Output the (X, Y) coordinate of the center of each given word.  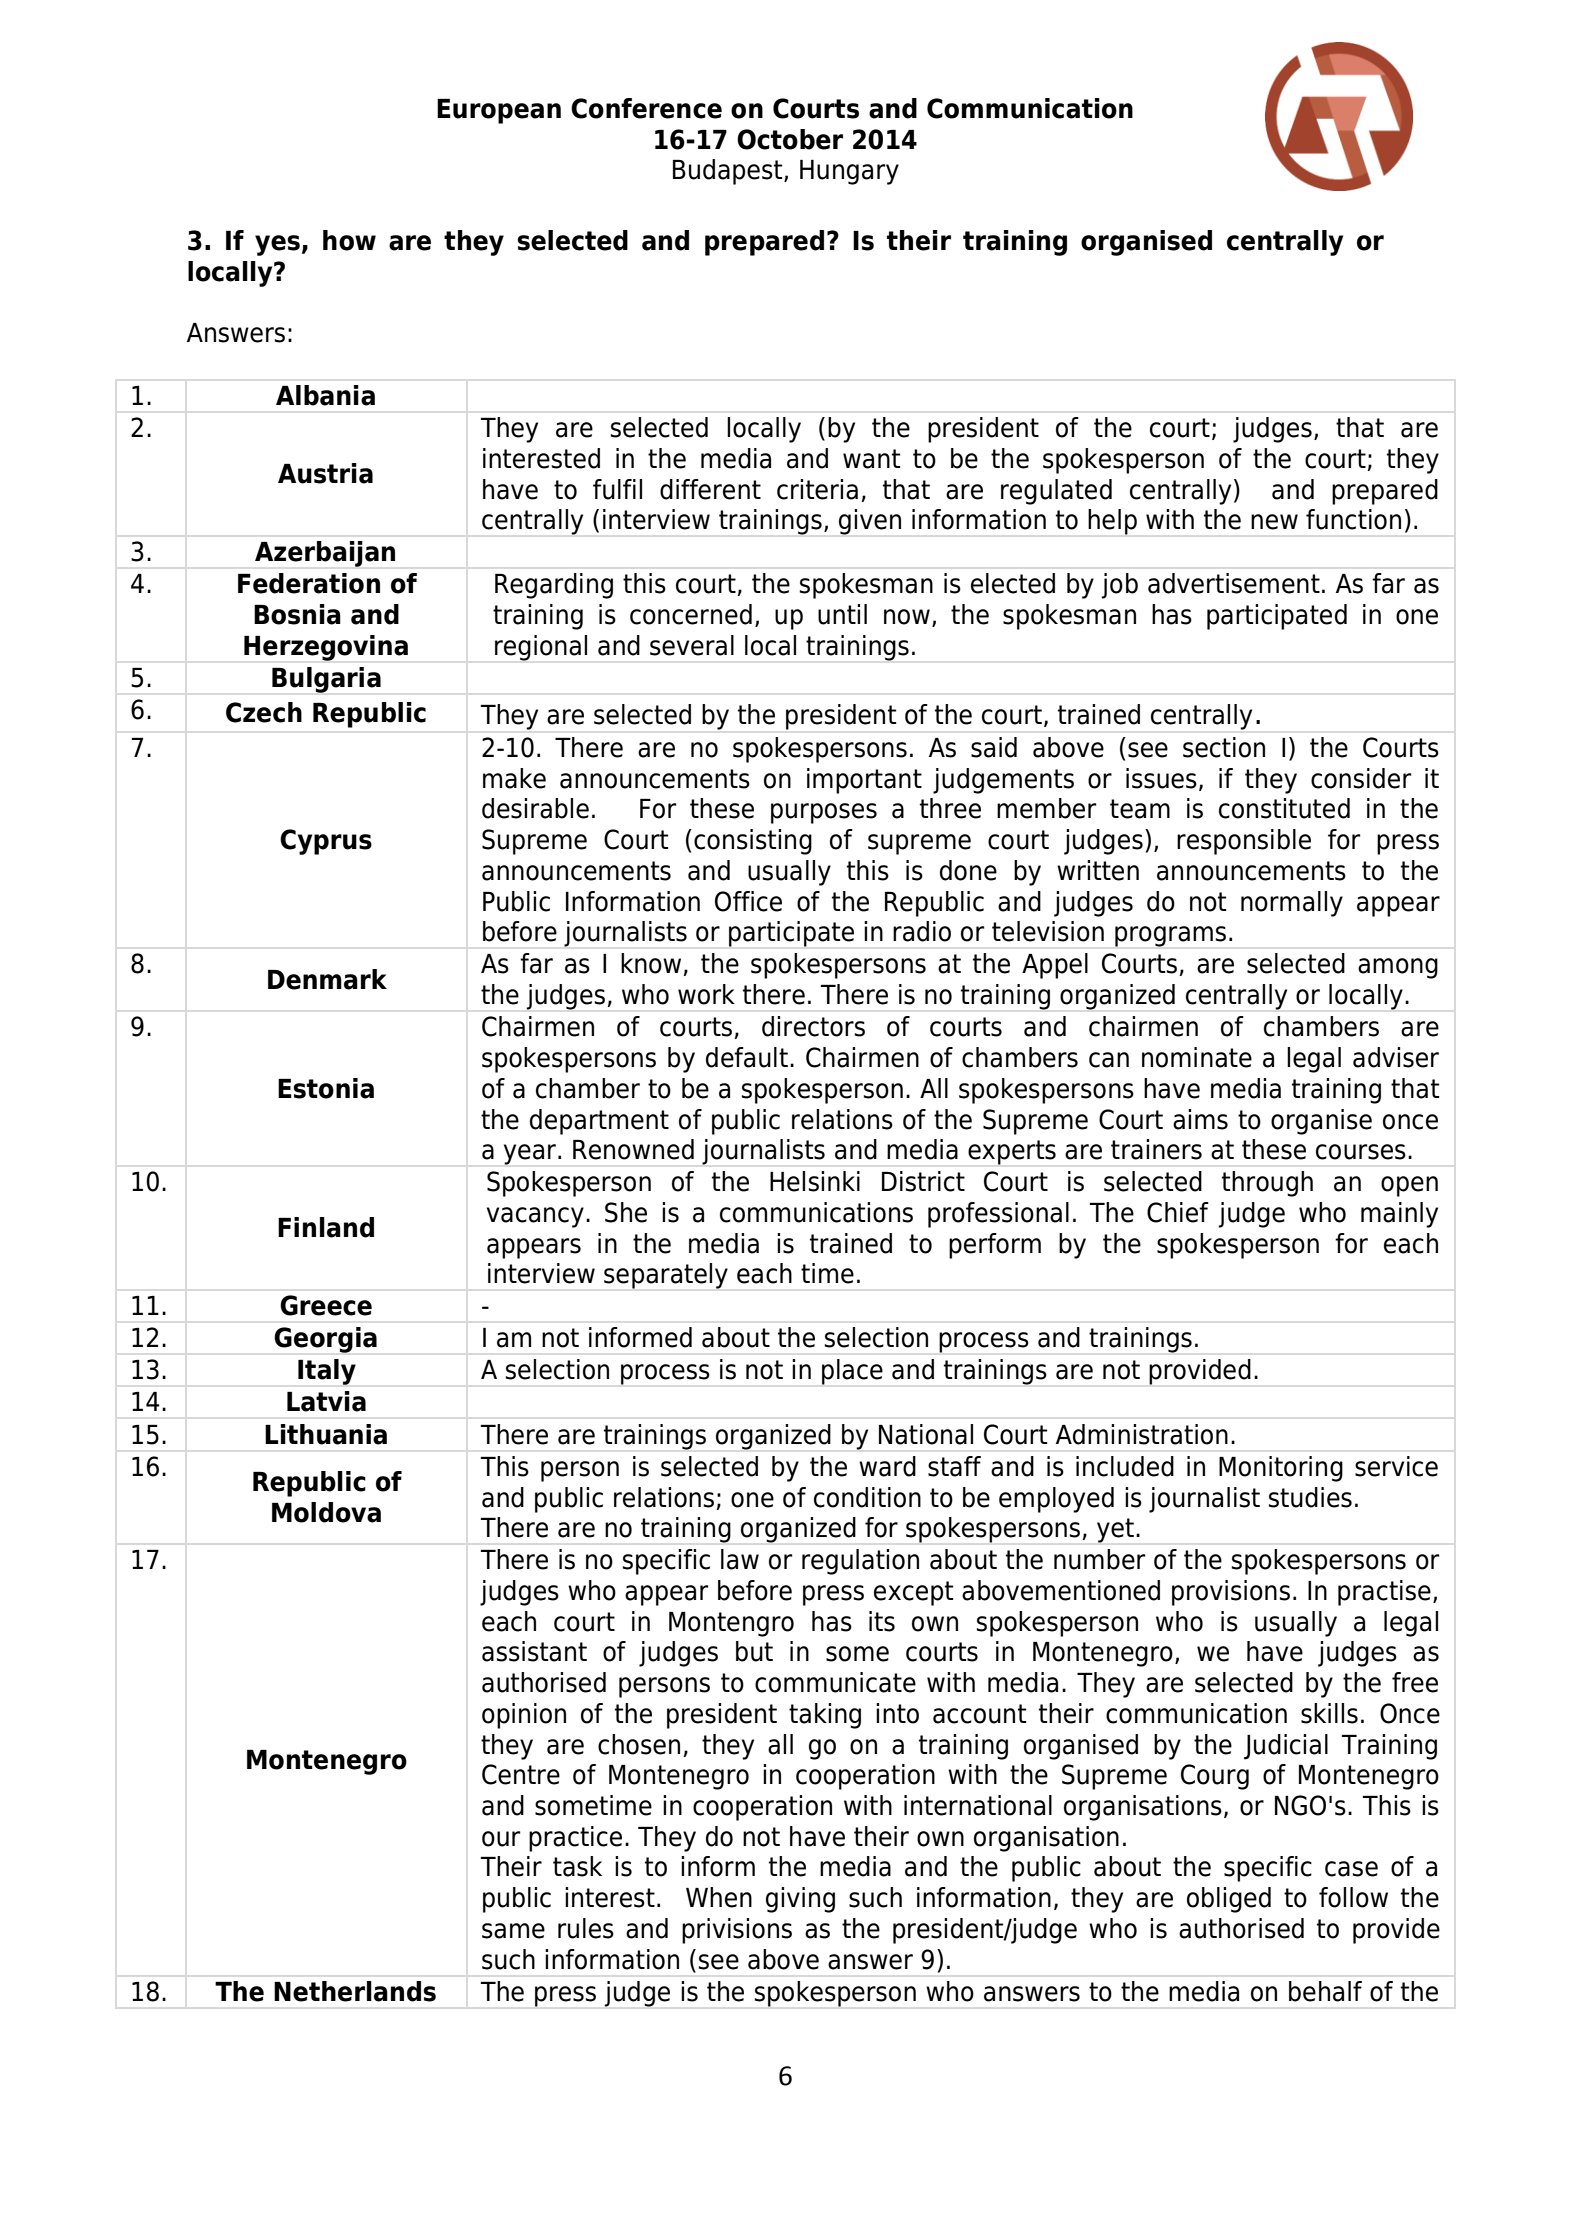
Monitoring (1281, 1469)
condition (867, 1497)
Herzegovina (326, 648)
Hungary (849, 172)
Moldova (326, 1512)
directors (813, 1026)
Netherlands (355, 1991)
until (842, 614)
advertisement (1234, 583)
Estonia (326, 1088)
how (349, 240)
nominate (1197, 1057)
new (1274, 522)
